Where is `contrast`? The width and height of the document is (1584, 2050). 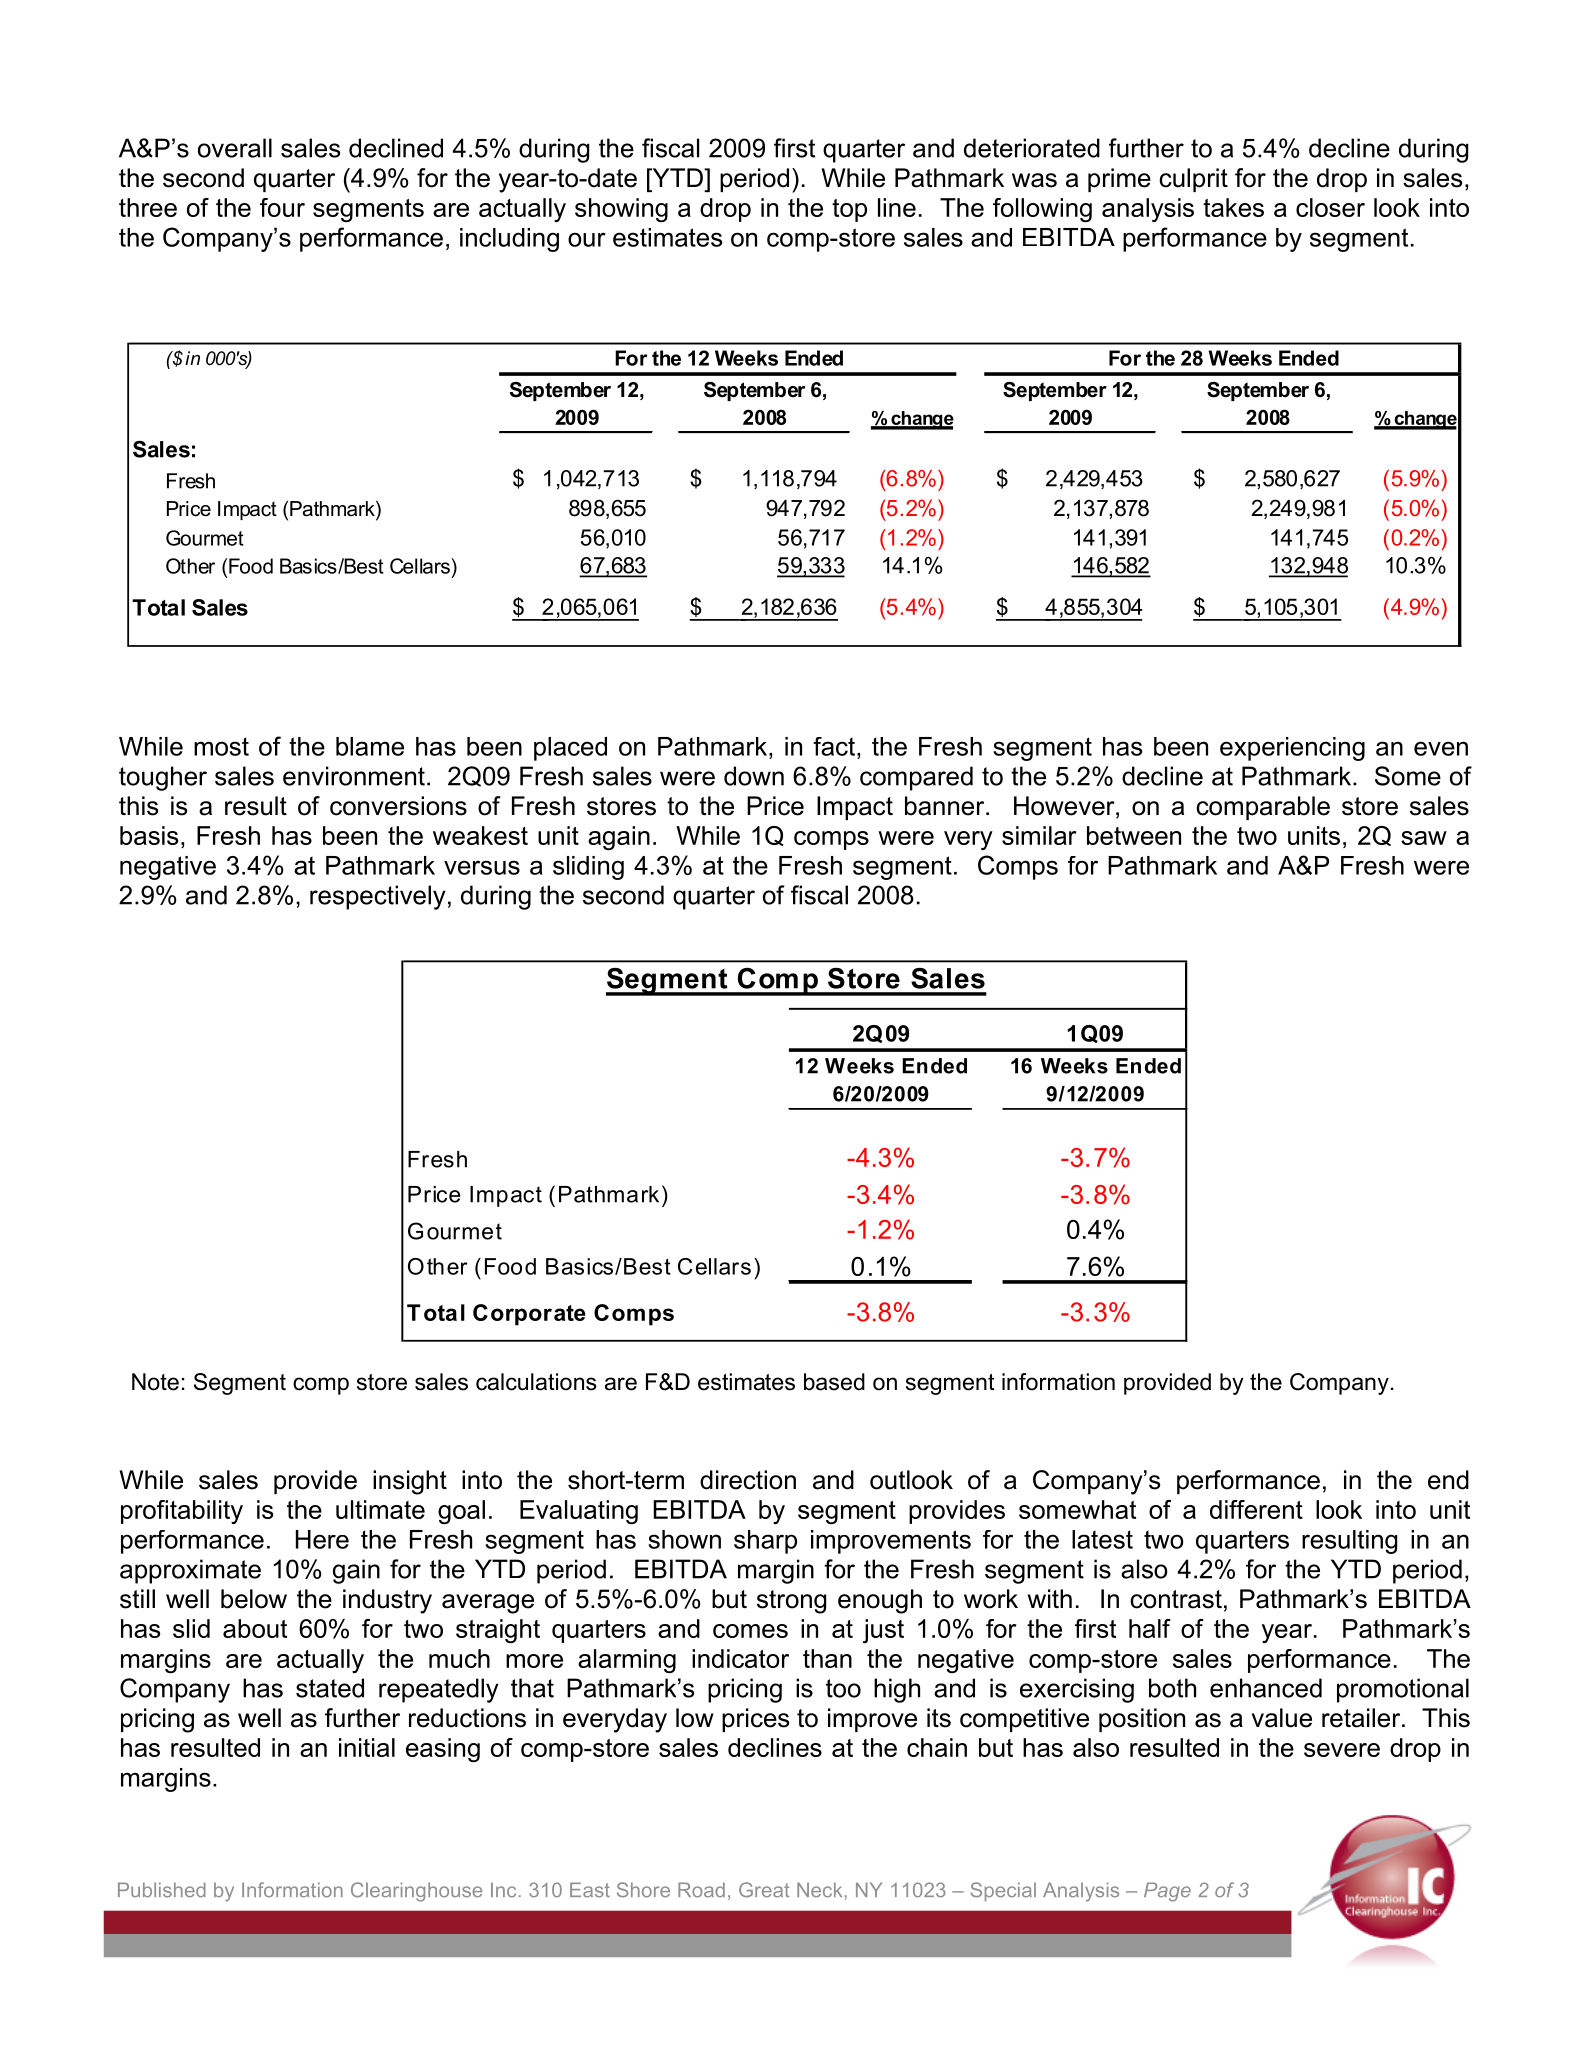
contrast is located at coordinates (1176, 1599).
